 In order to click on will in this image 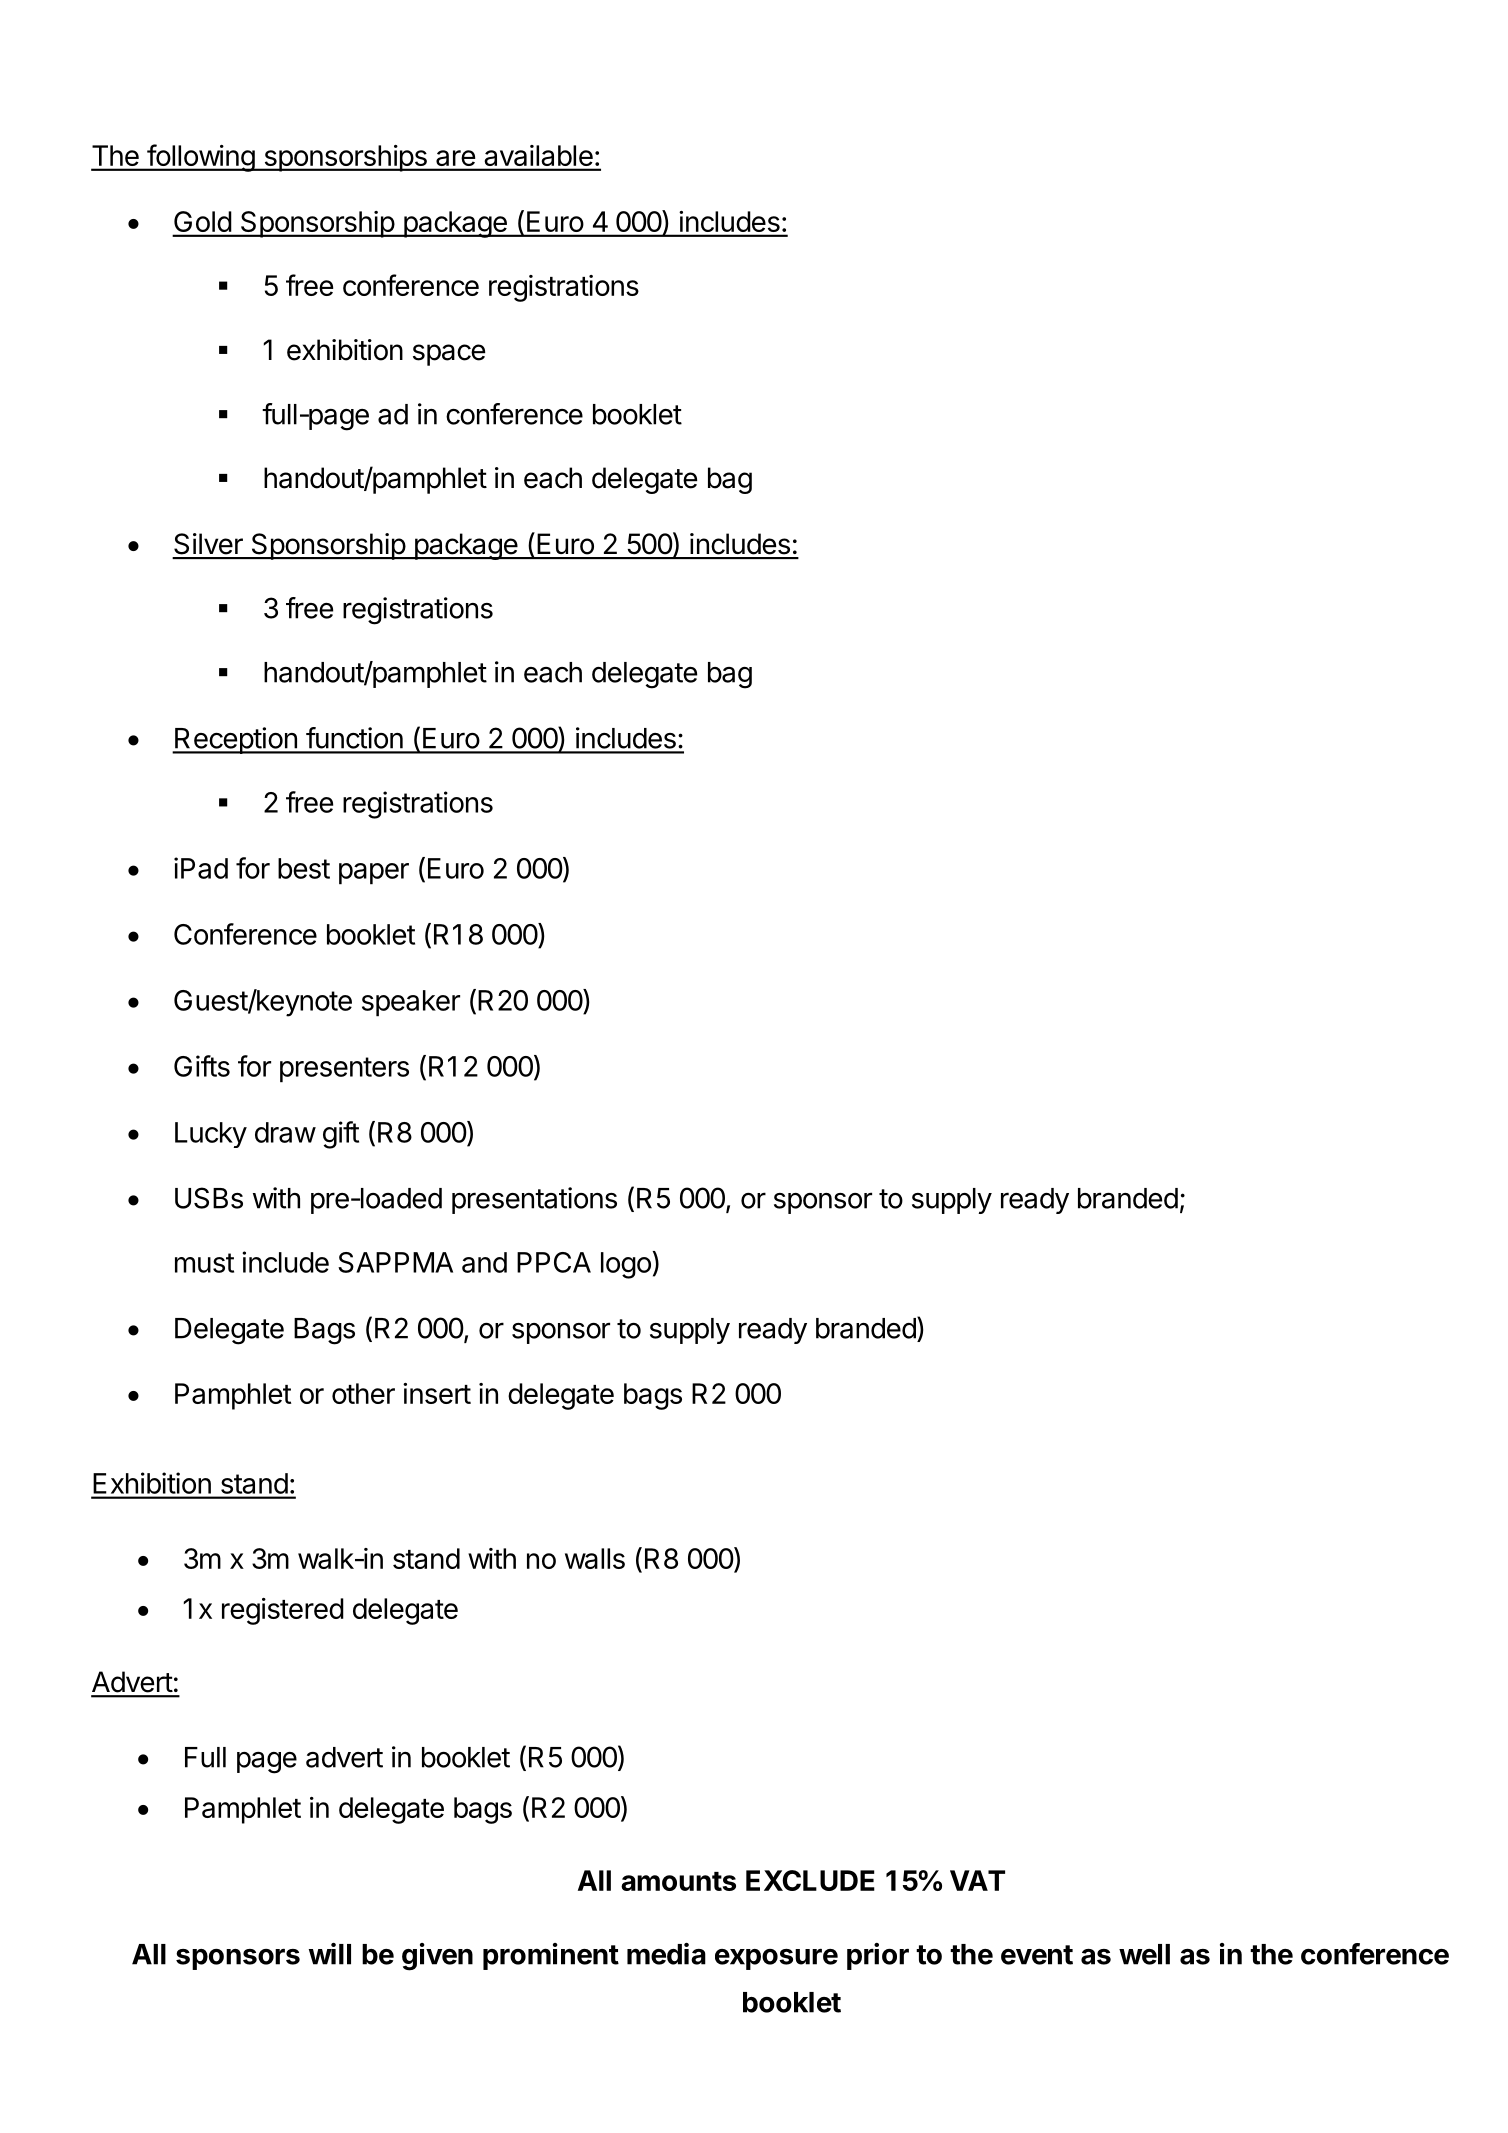, I will do `click(330, 1954)`.
